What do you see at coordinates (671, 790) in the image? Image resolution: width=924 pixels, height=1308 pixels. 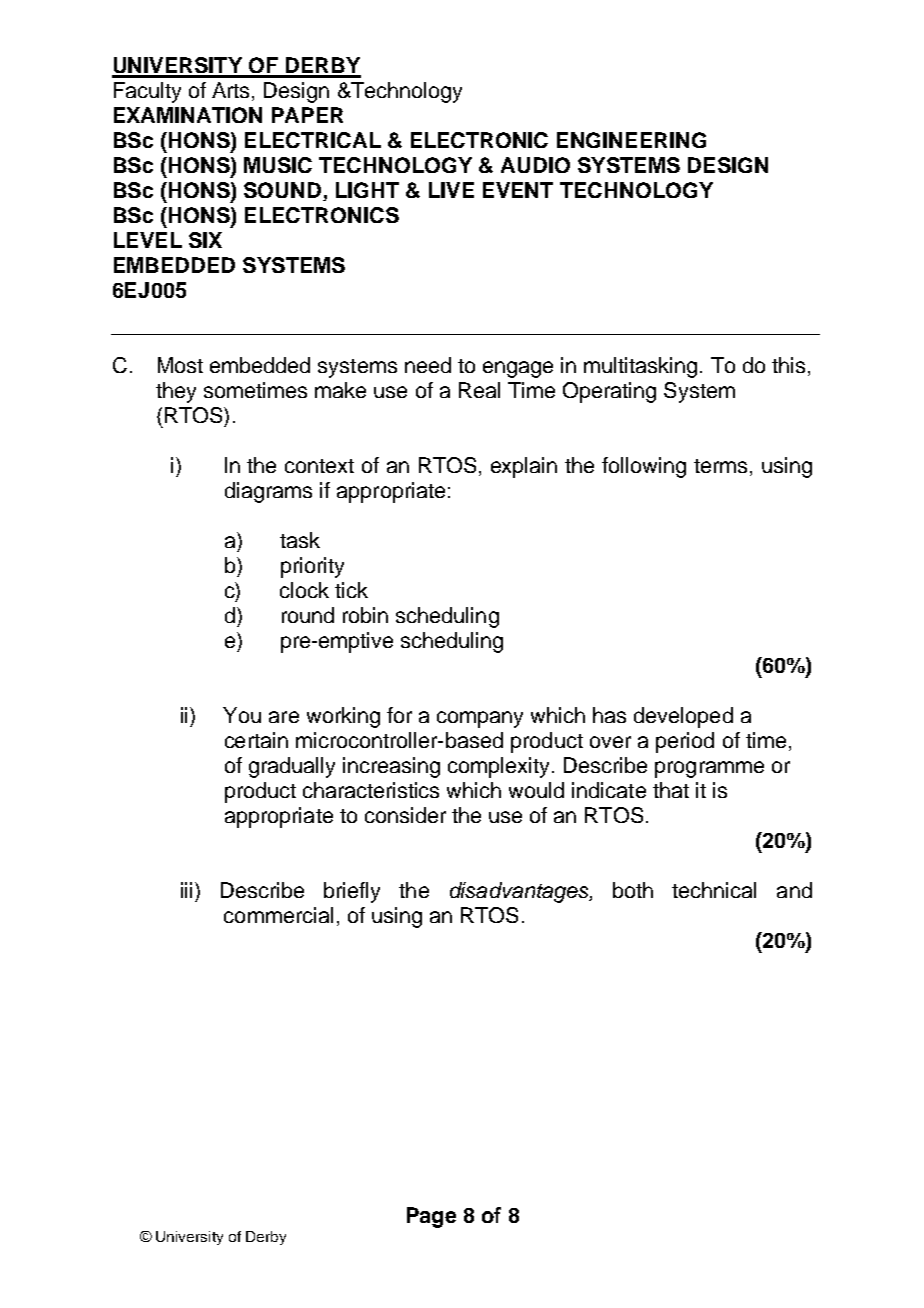 I see `that` at bounding box center [671, 790].
